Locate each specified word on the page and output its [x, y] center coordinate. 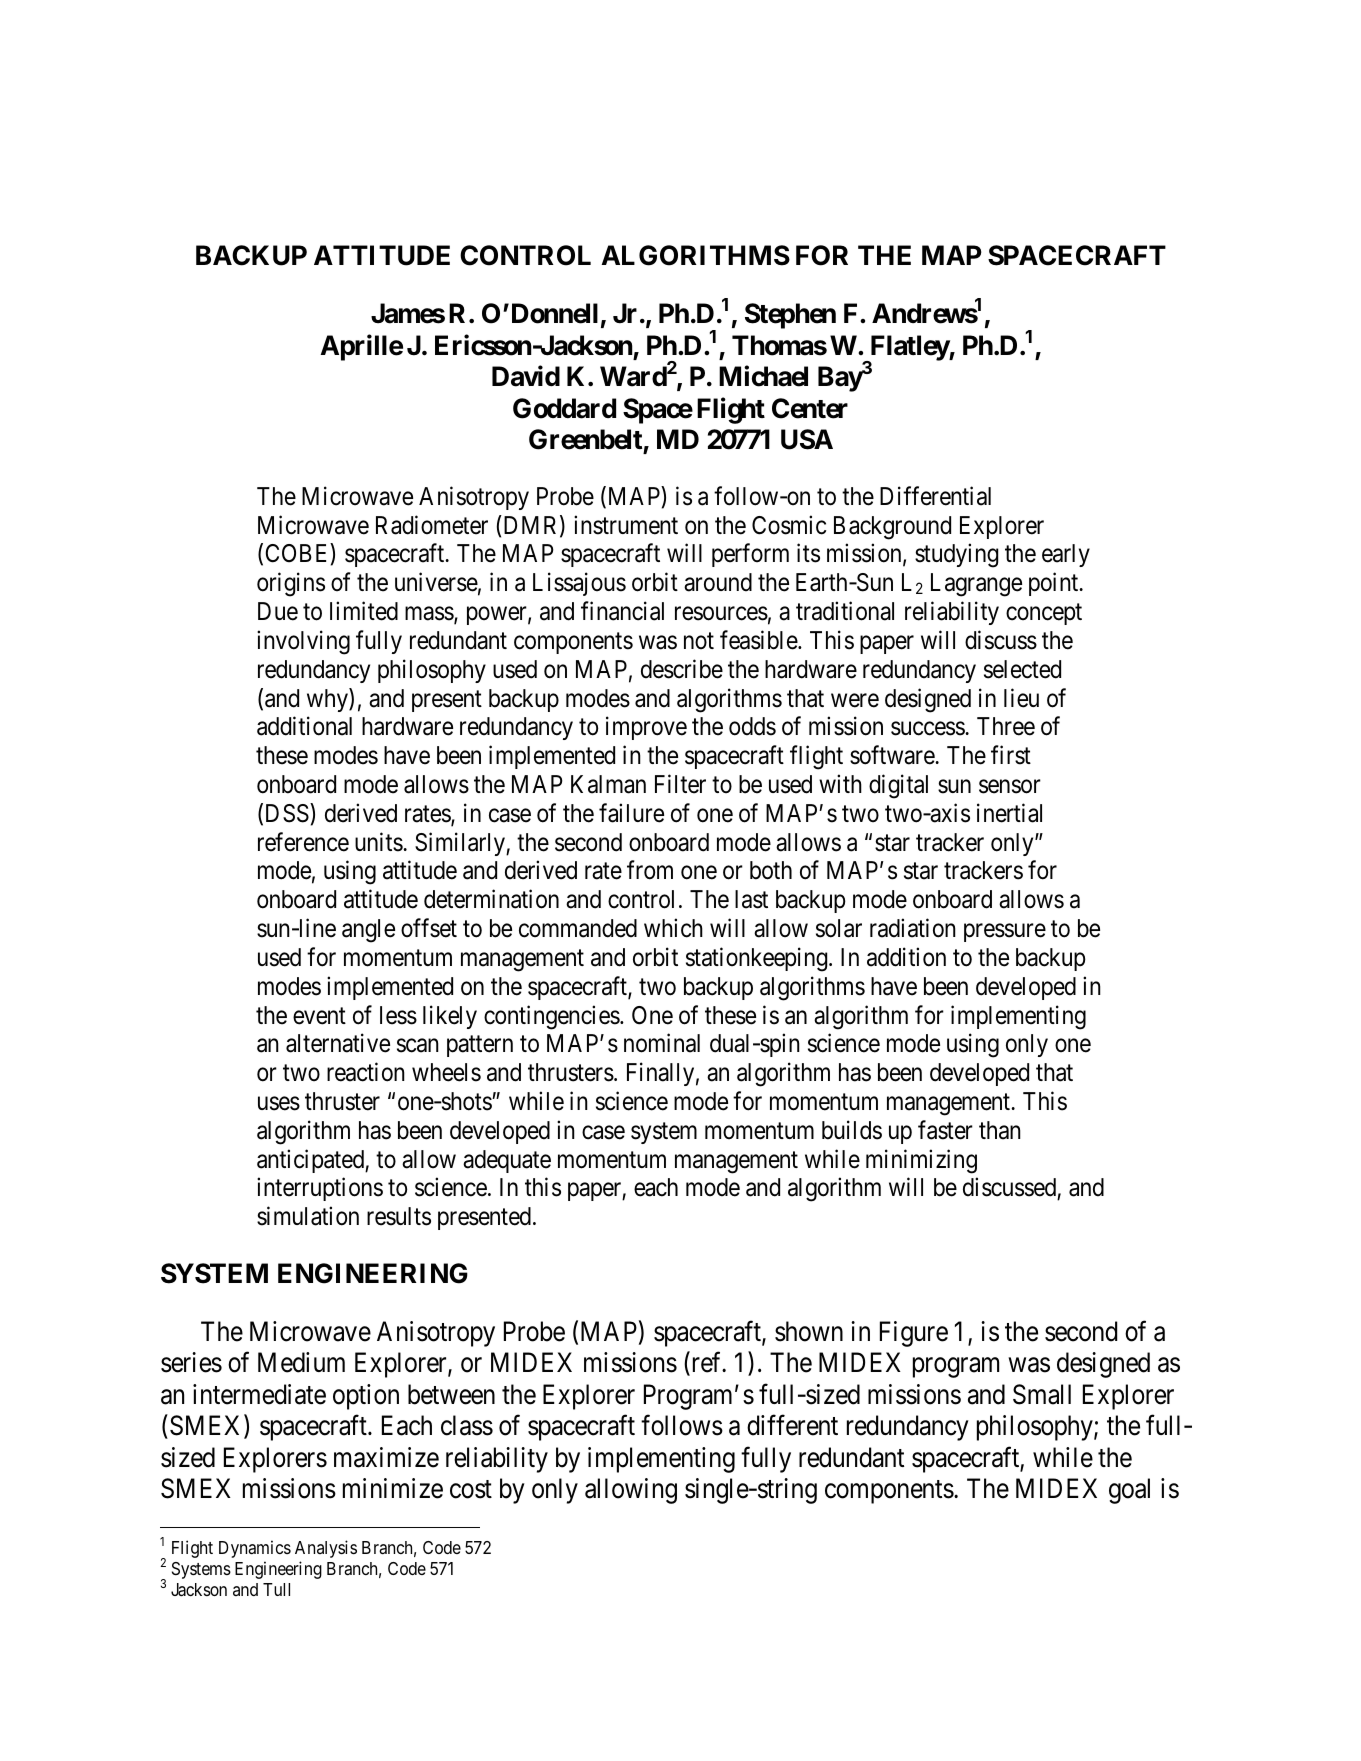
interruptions [320, 1189]
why [328, 700]
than [1000, 1130]
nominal [662, 1043]
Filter [680, 784]
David [526, 376]
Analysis [326, 1549]
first [1011, 755]
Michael [763, 376]
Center [810, 408]
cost [471, 1490]
